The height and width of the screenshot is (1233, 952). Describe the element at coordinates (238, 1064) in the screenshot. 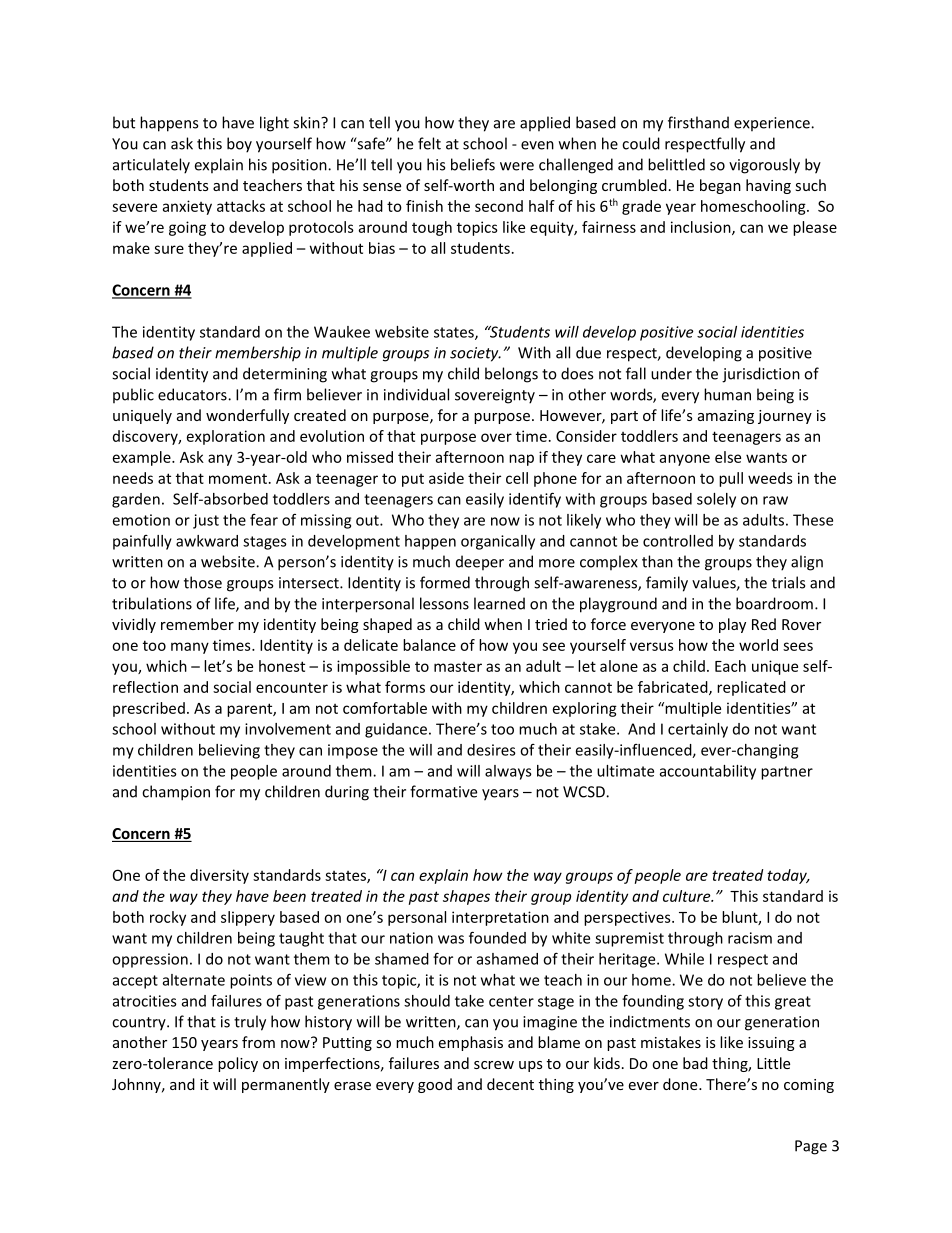

I see `policy` at that location.
